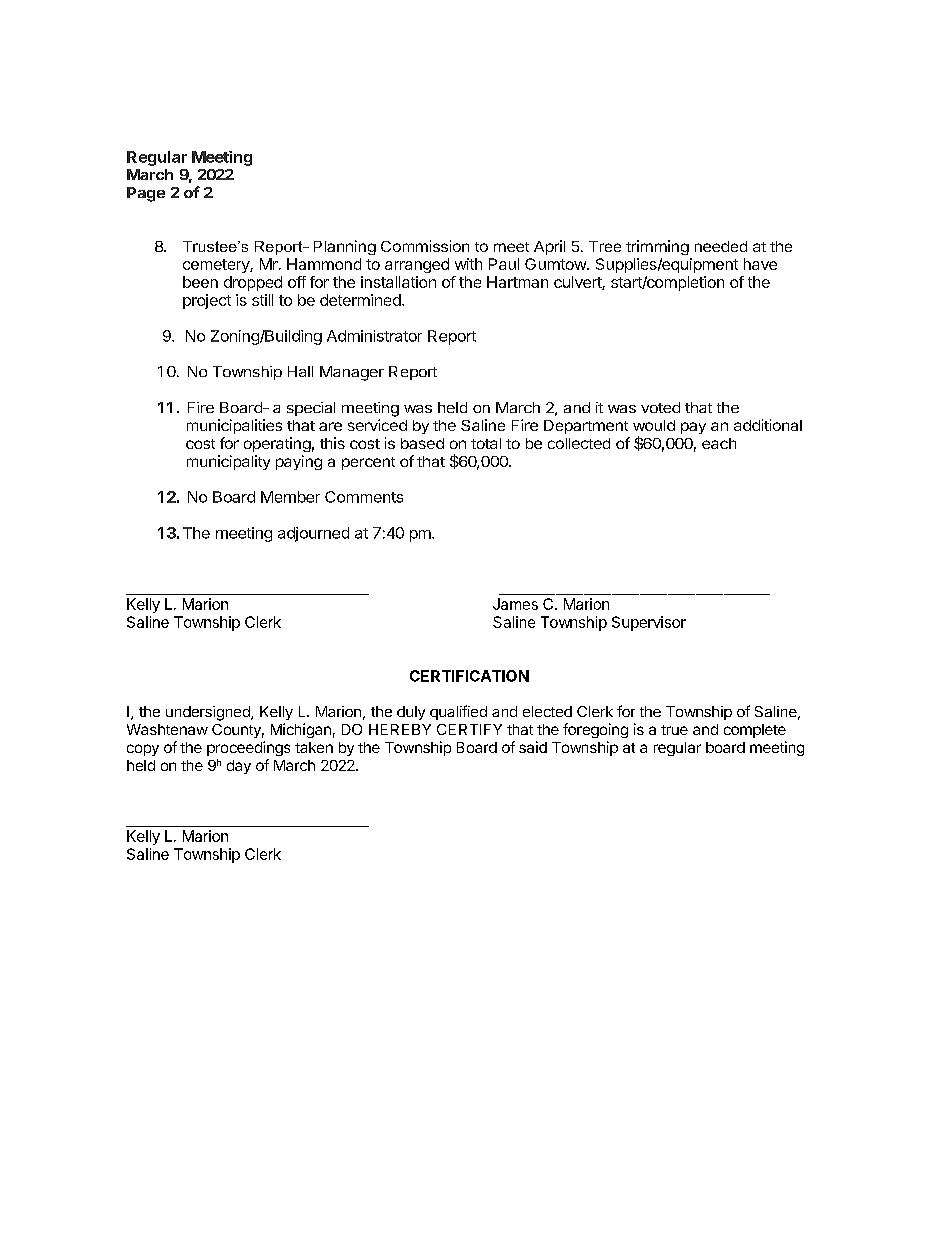 The height and width of the screenshot is (1233, 952). I want to click on municipality, so click(228, 462).
